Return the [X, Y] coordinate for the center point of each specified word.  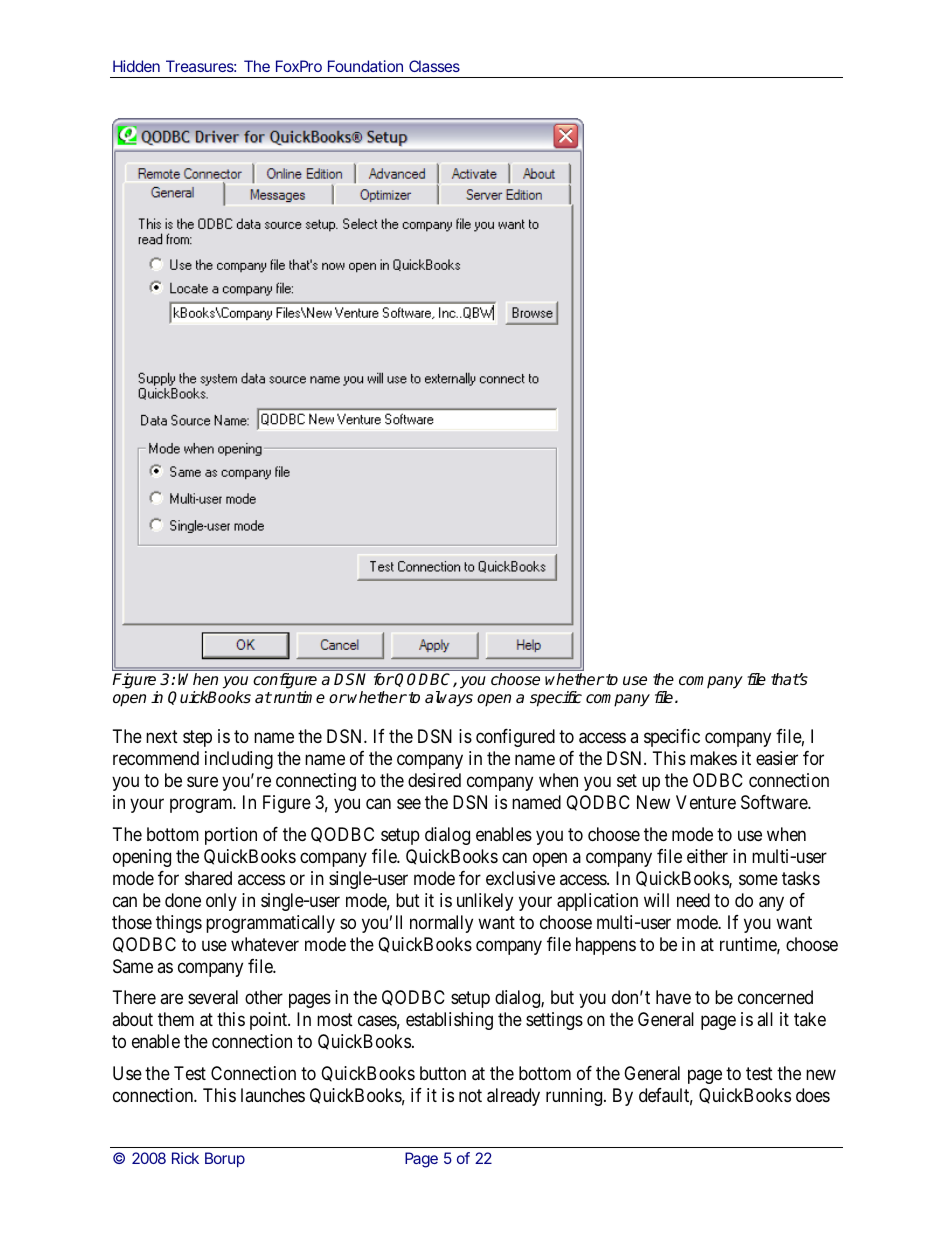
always [449, 699]
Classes [434, 66]
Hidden [136, 66]
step [197, 738]
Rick [185, 1158]
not [470, 1095]
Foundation [365, 66]
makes [713, 758]
